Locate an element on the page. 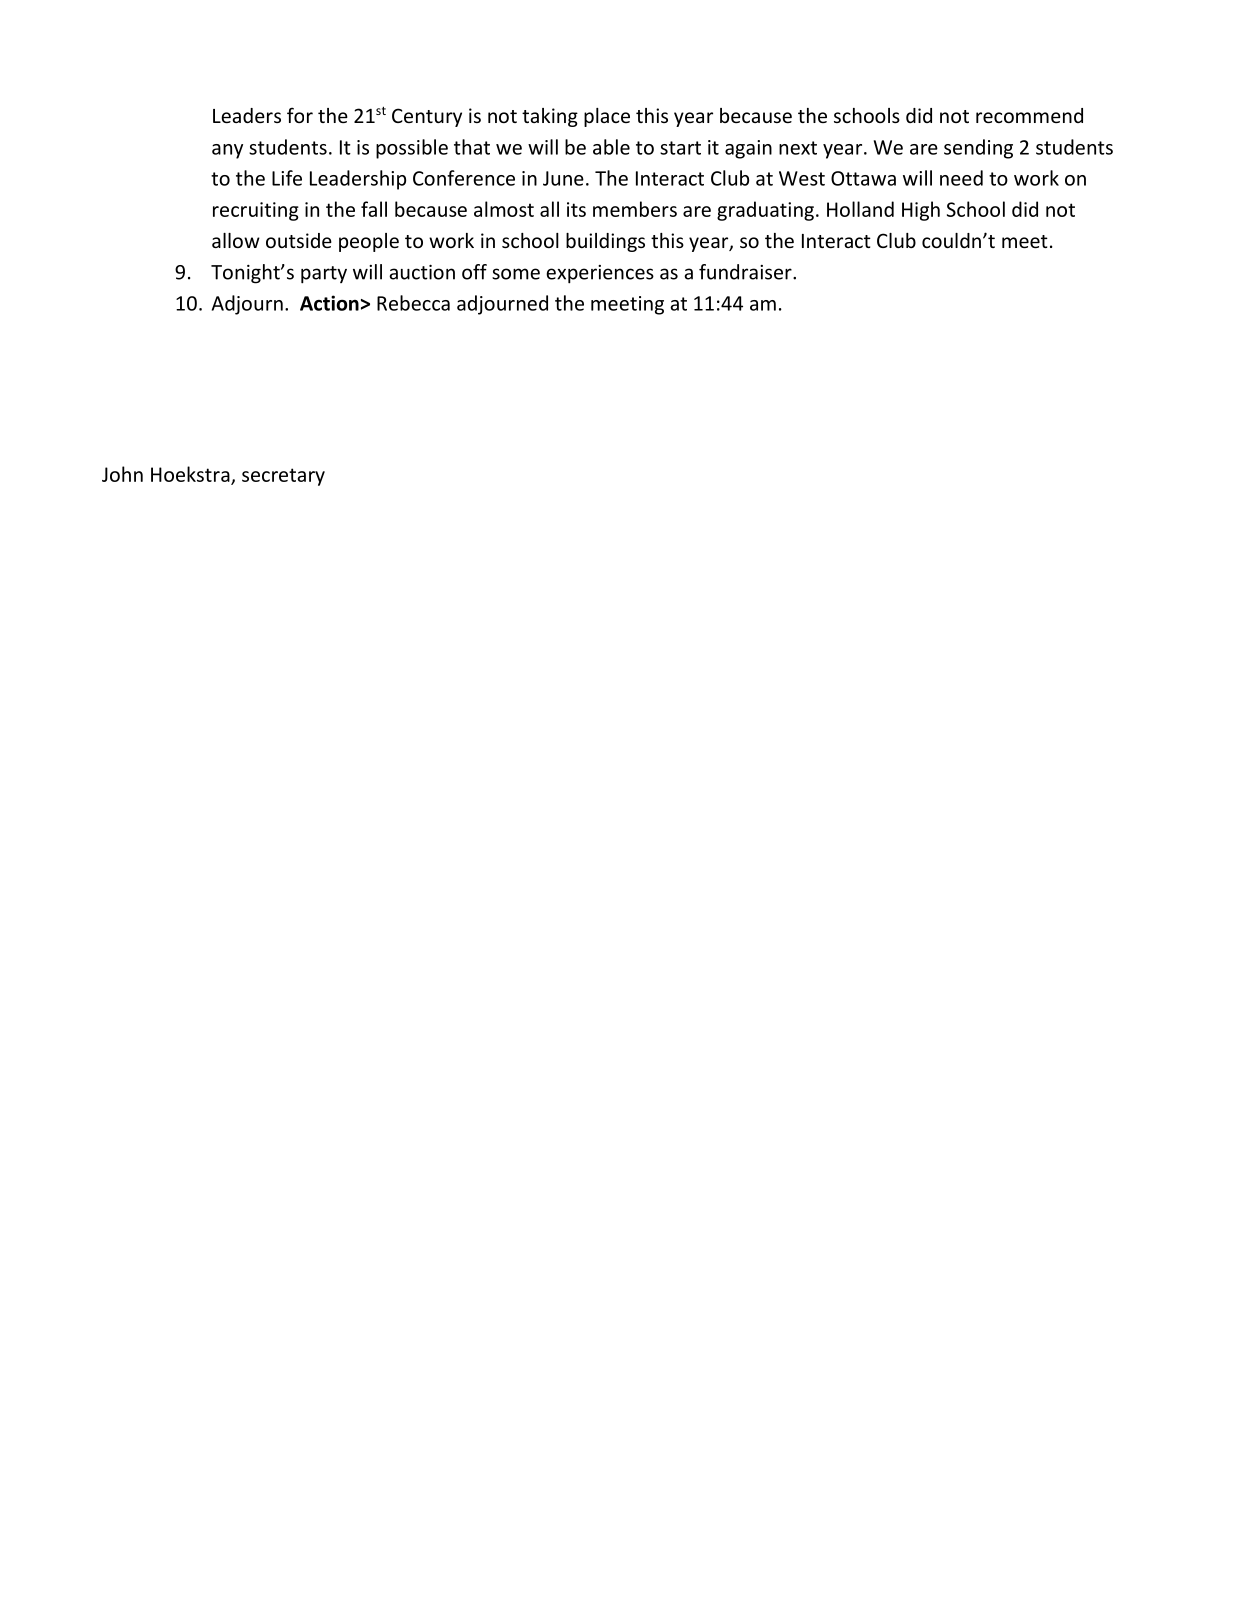 This page has height=1602, width=1238. fundraiser is located at coordinates (746, 272).
